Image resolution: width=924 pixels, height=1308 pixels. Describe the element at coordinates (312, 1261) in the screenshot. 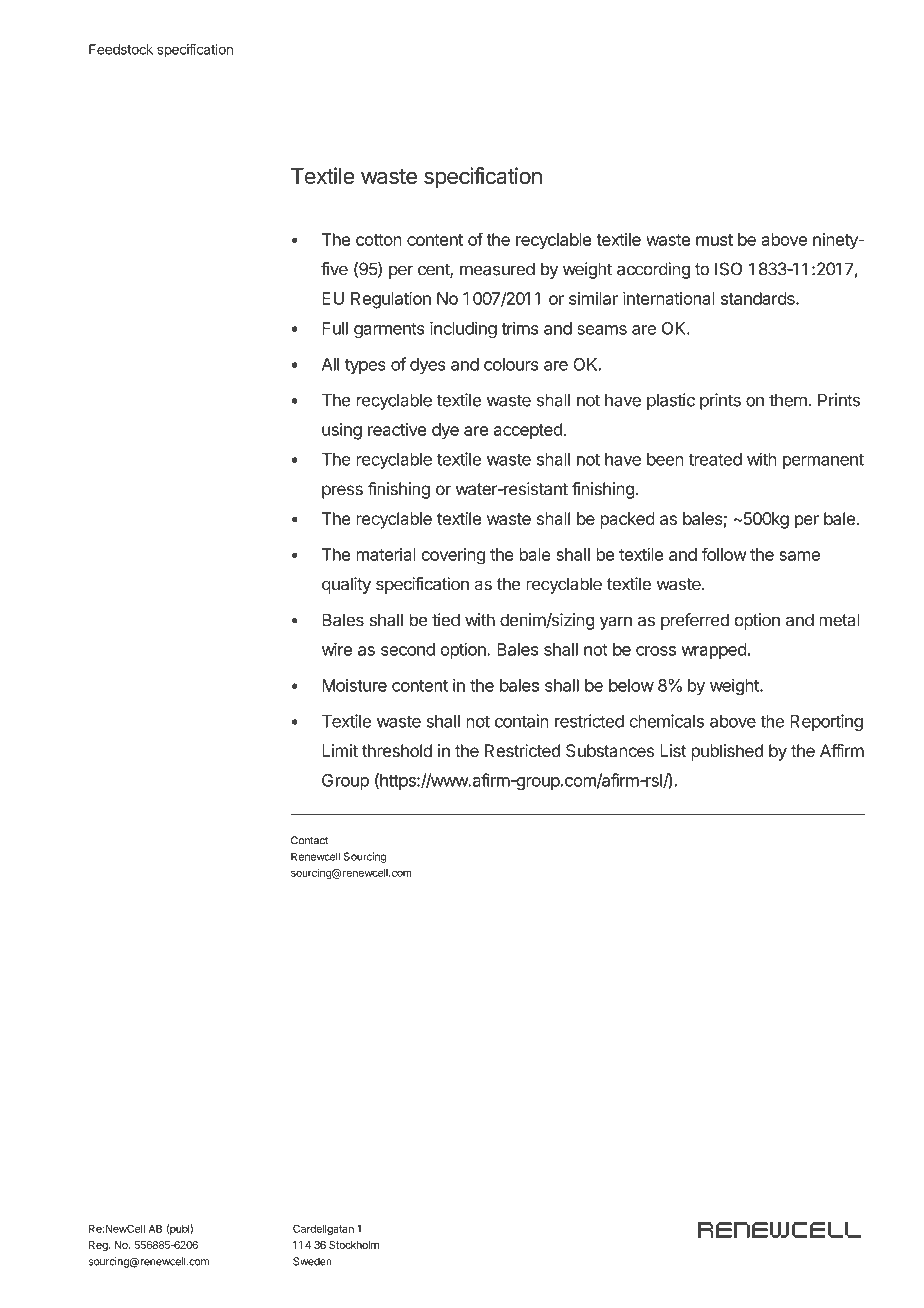

I see `Sweden` at that location.
